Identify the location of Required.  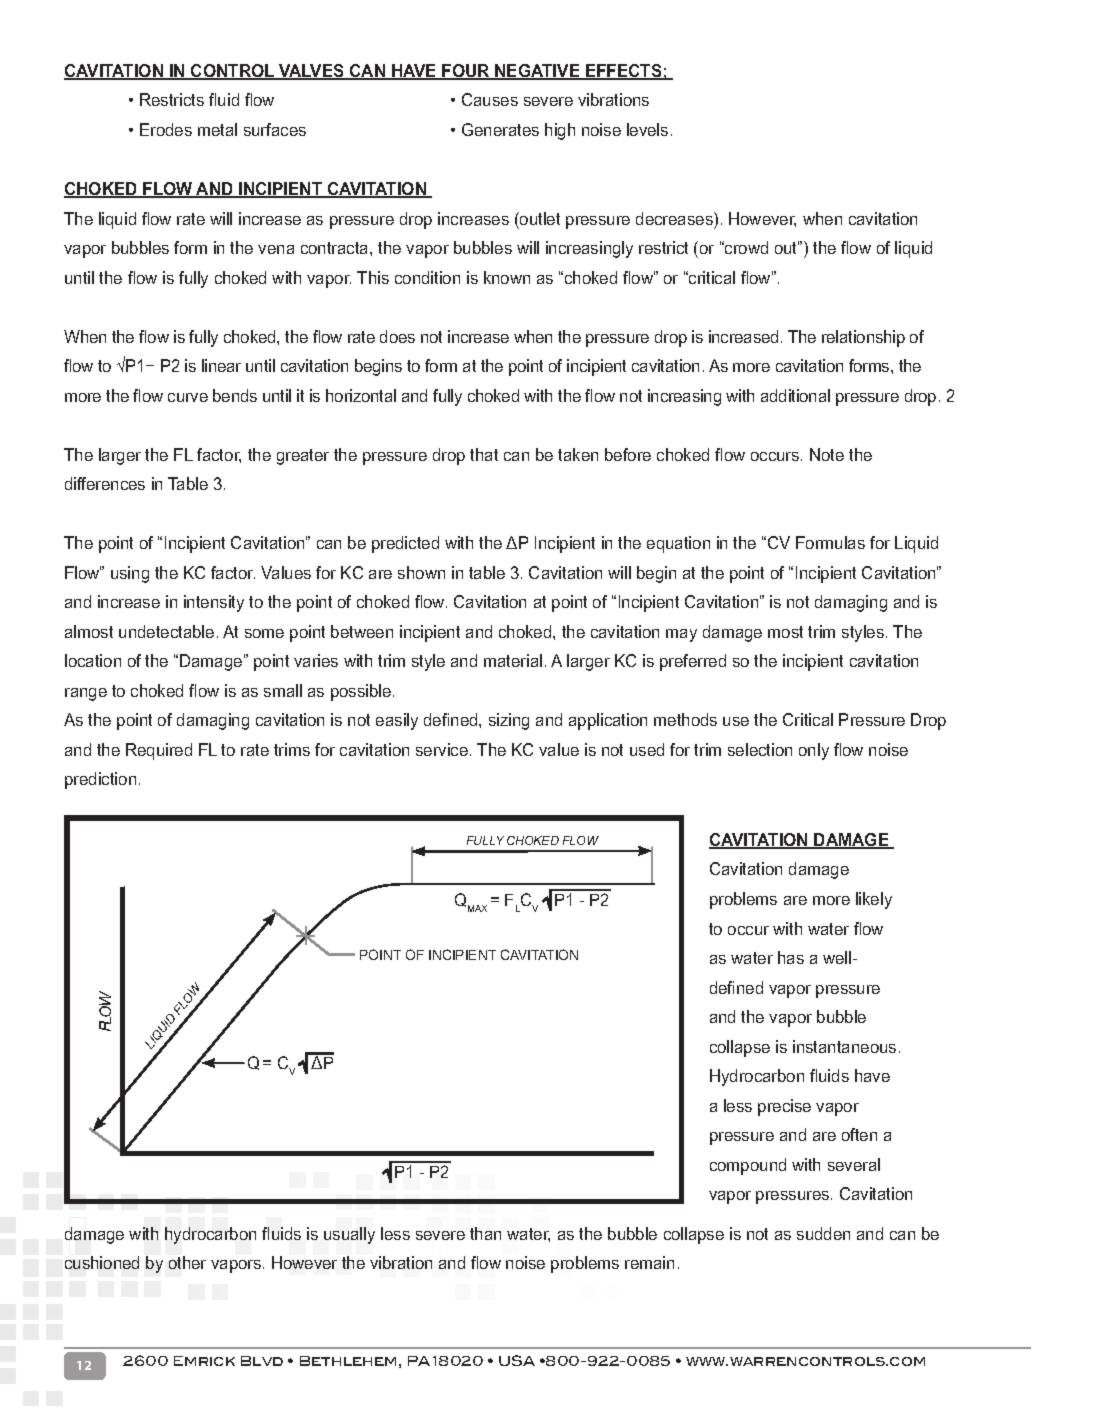
(159, 751).
